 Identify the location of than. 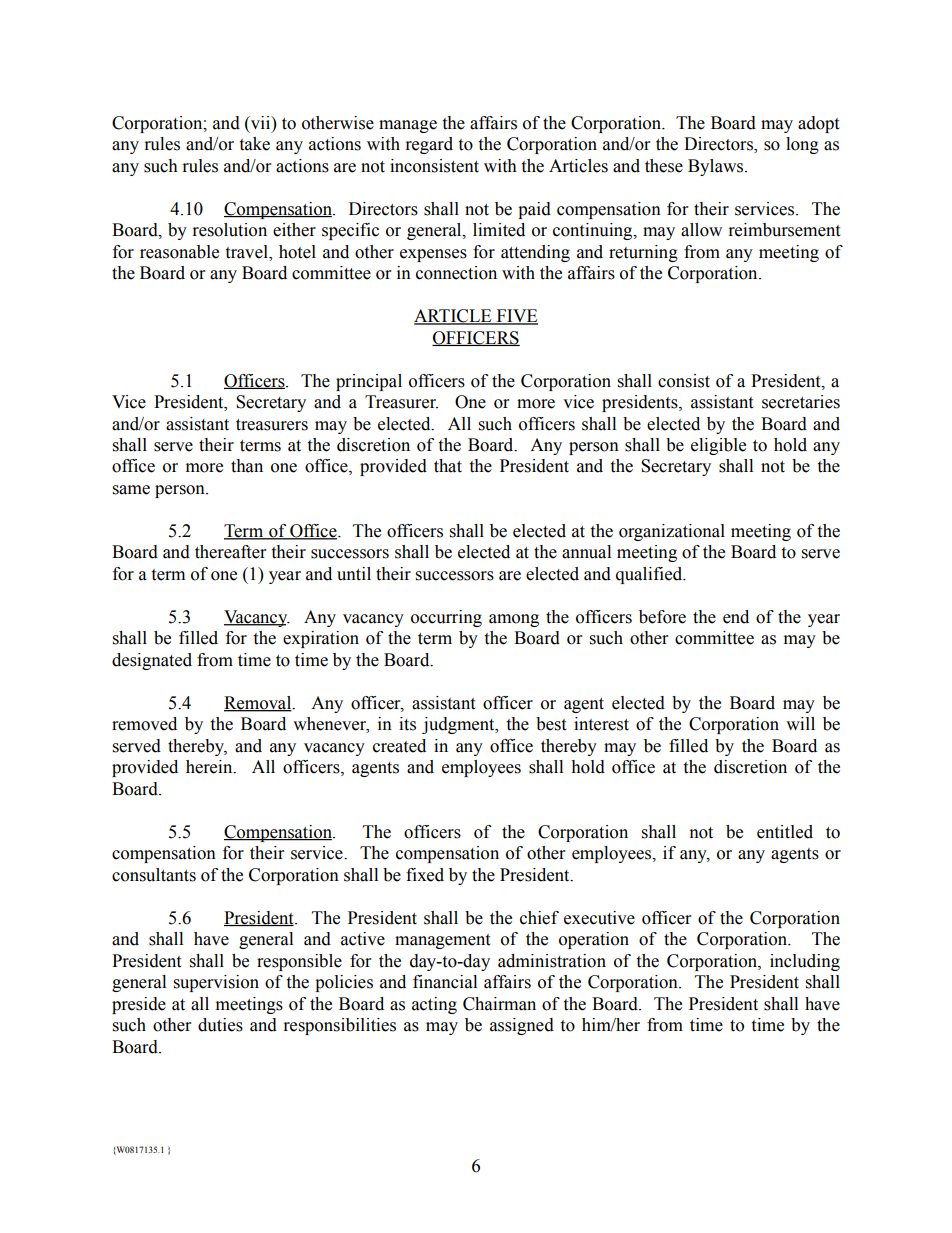
(247, 466).
